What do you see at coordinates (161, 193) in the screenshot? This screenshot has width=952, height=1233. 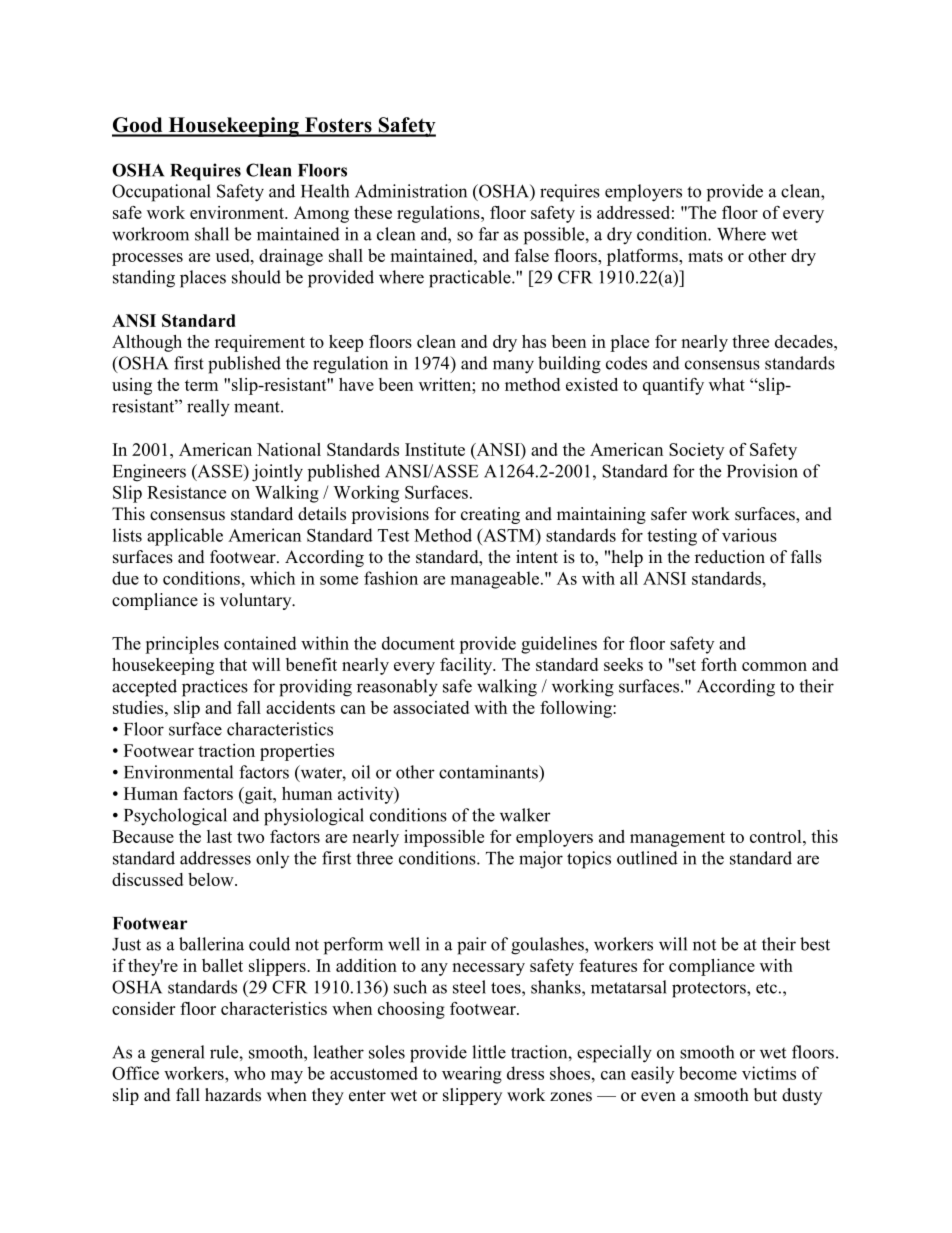 I see `Occupational` at bounding box center [161, 193].
